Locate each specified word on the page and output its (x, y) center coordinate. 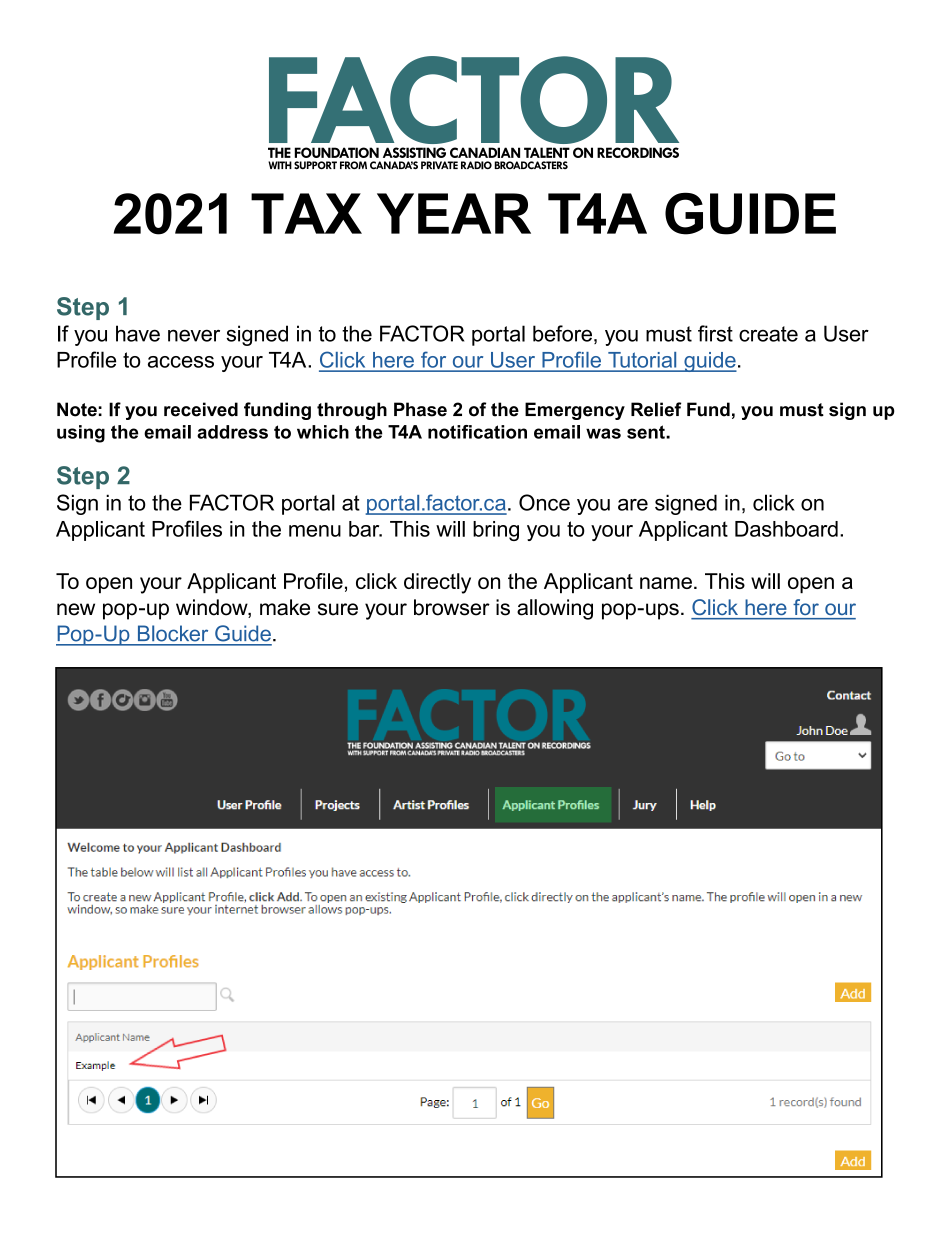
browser (452, 607)
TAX (306, 213)
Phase (420, 409)
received (201, 409)
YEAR (454, 213)
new (76, 609)
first (715, 333)
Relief (656, 409)
